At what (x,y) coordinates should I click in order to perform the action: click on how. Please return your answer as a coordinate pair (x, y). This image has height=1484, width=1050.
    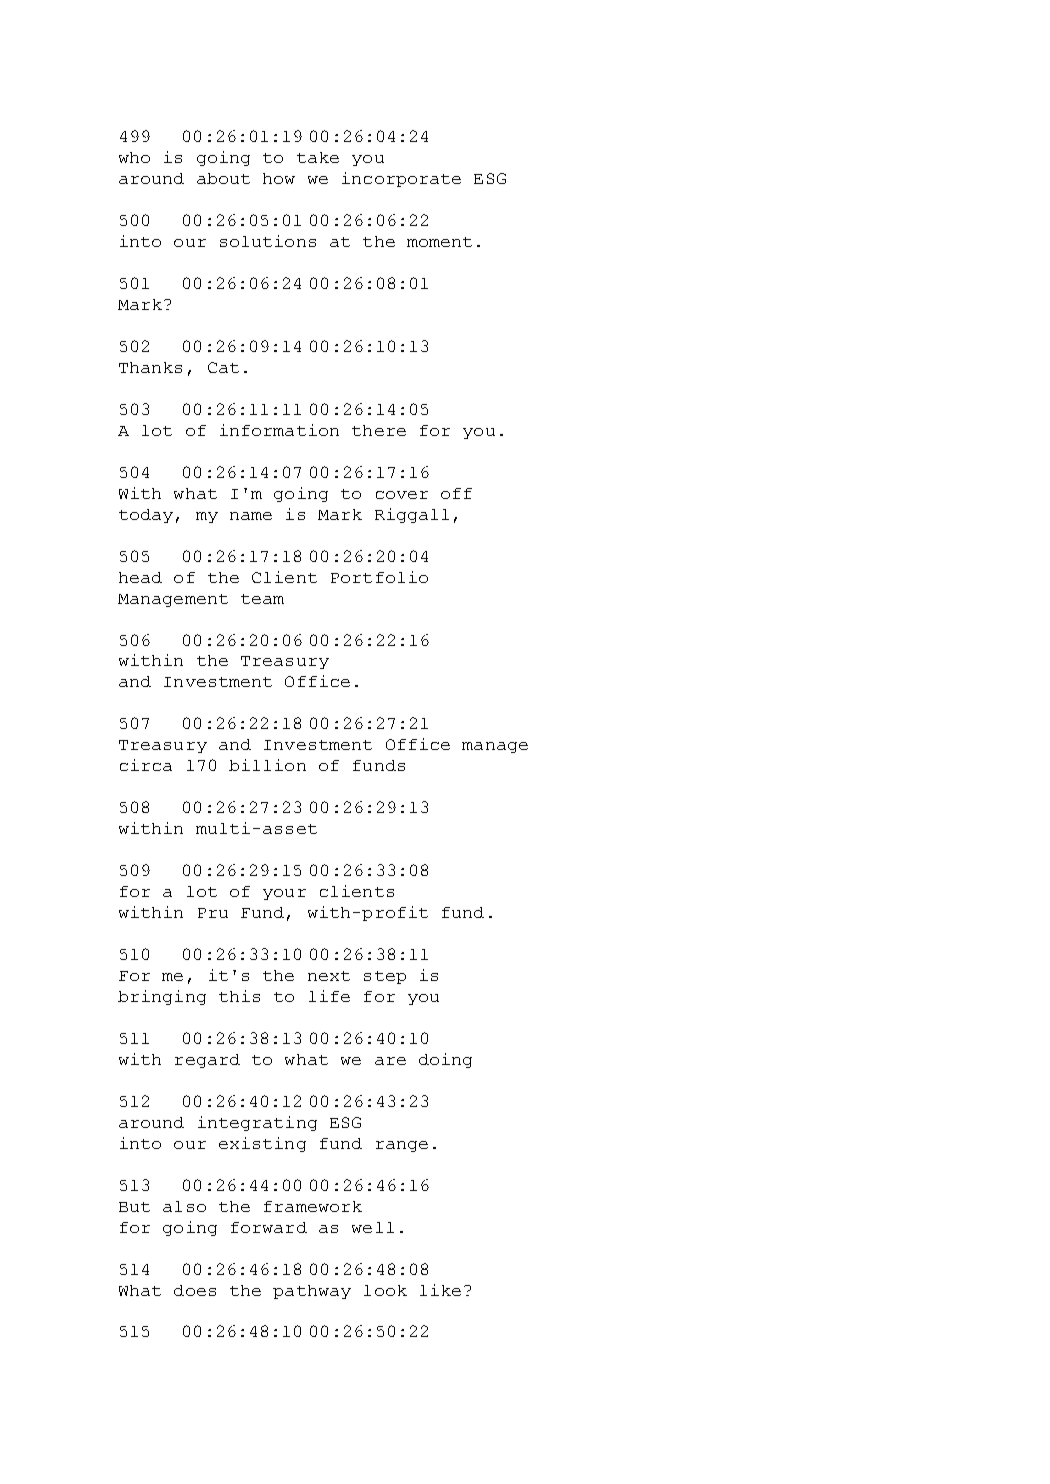
    Looking at the image, I should click on (279, 178).
